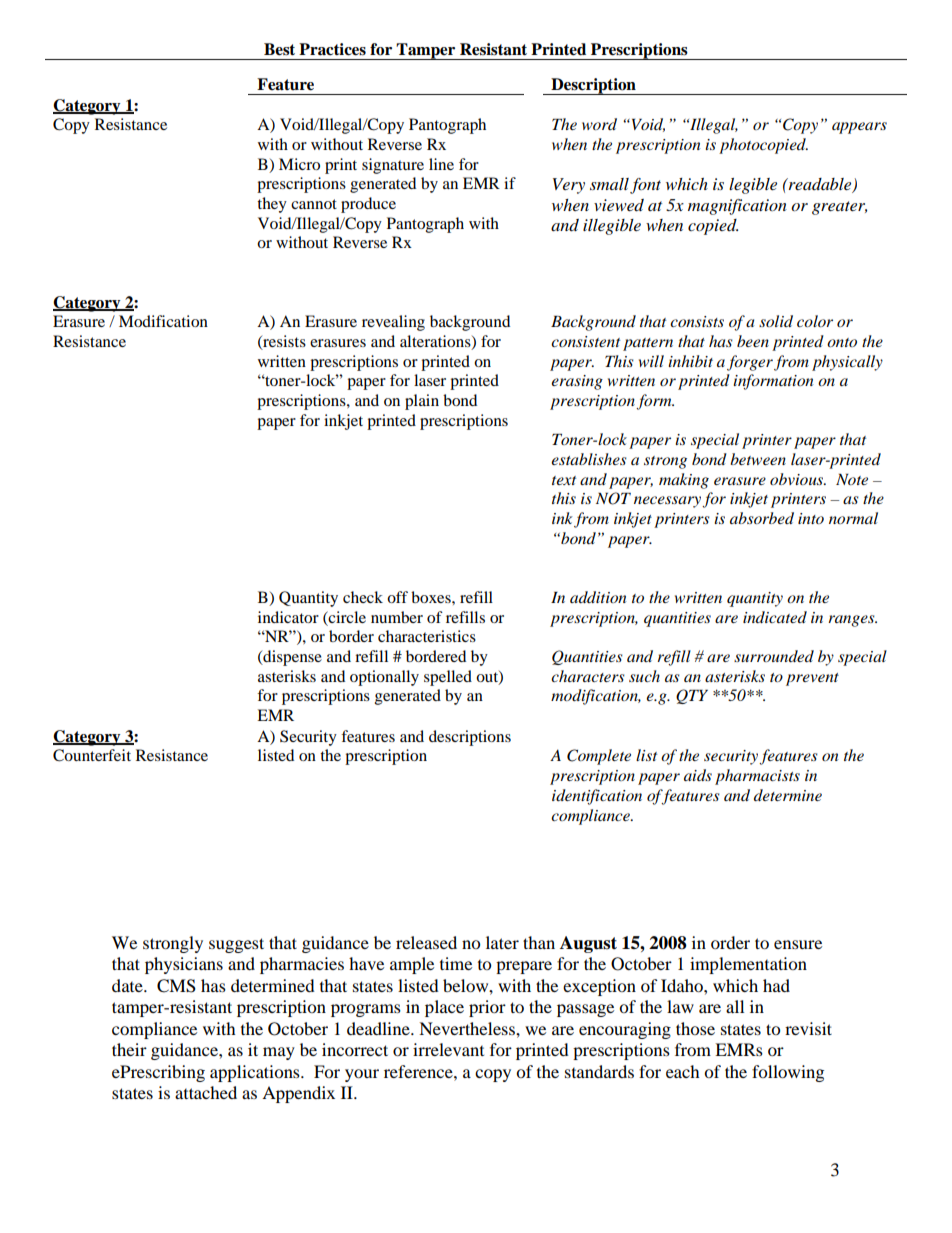  I want to click on indicated, so click(775, 617).
